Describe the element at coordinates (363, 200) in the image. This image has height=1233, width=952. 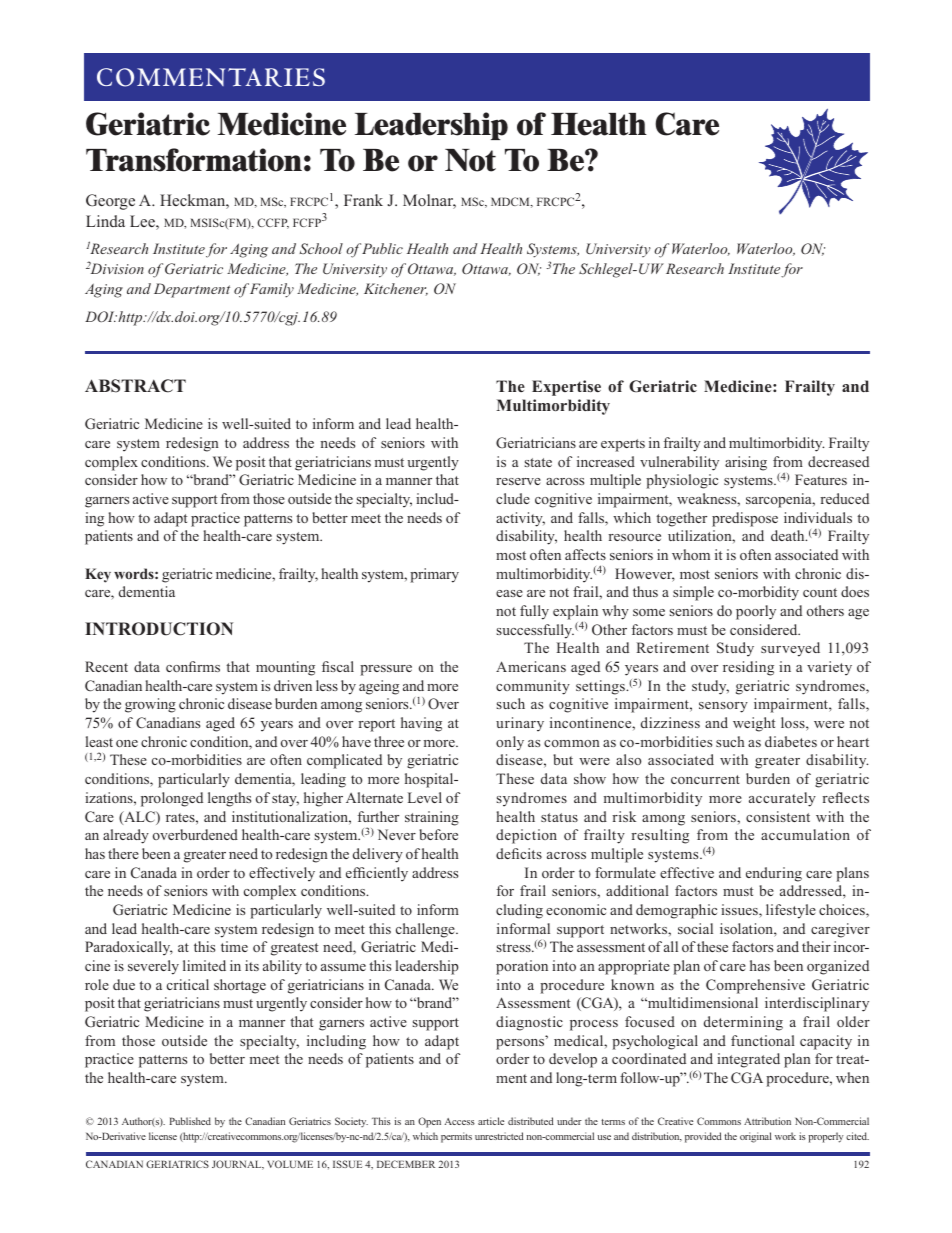
I see `Frank` at that location.
